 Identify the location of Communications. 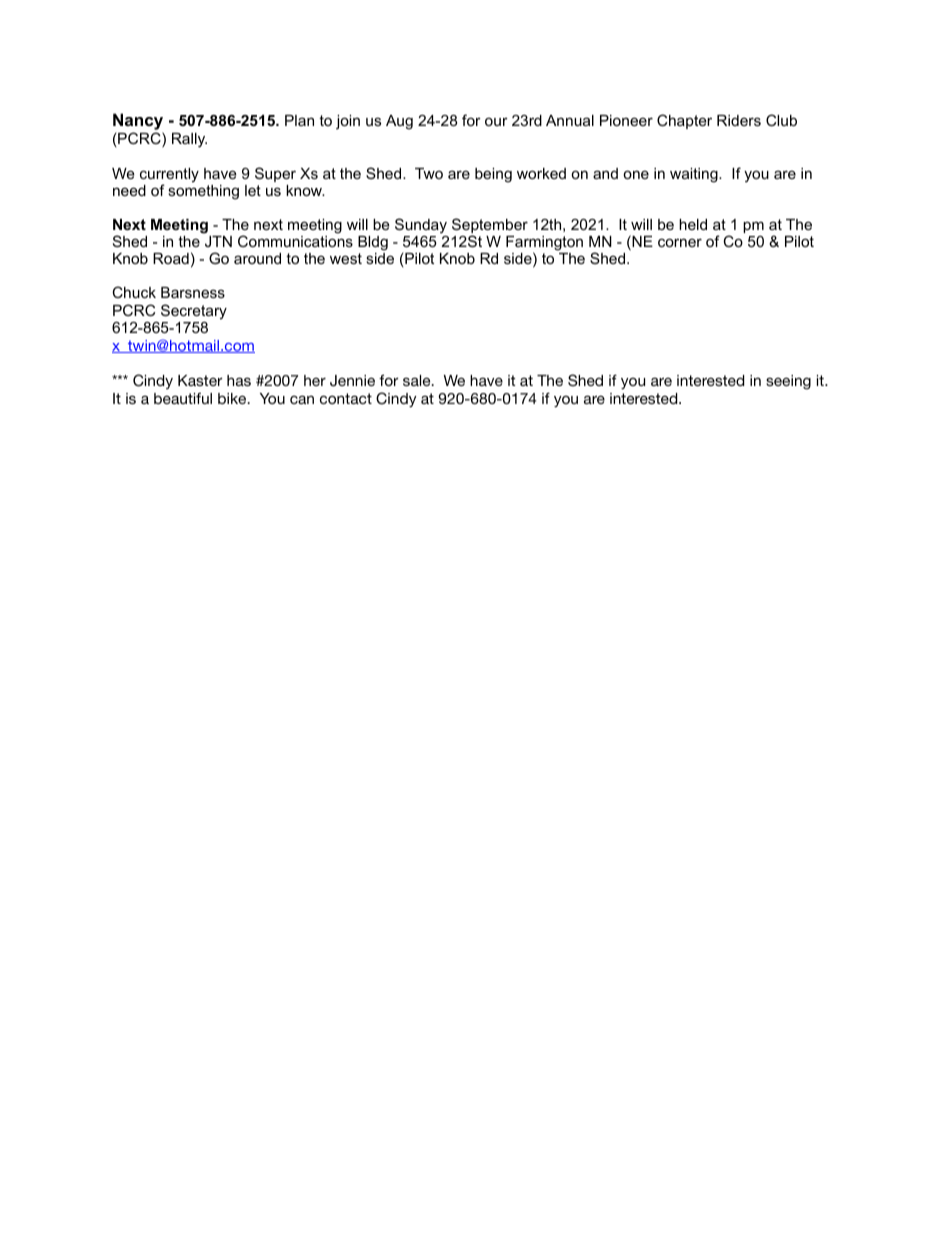
(295, 241).
